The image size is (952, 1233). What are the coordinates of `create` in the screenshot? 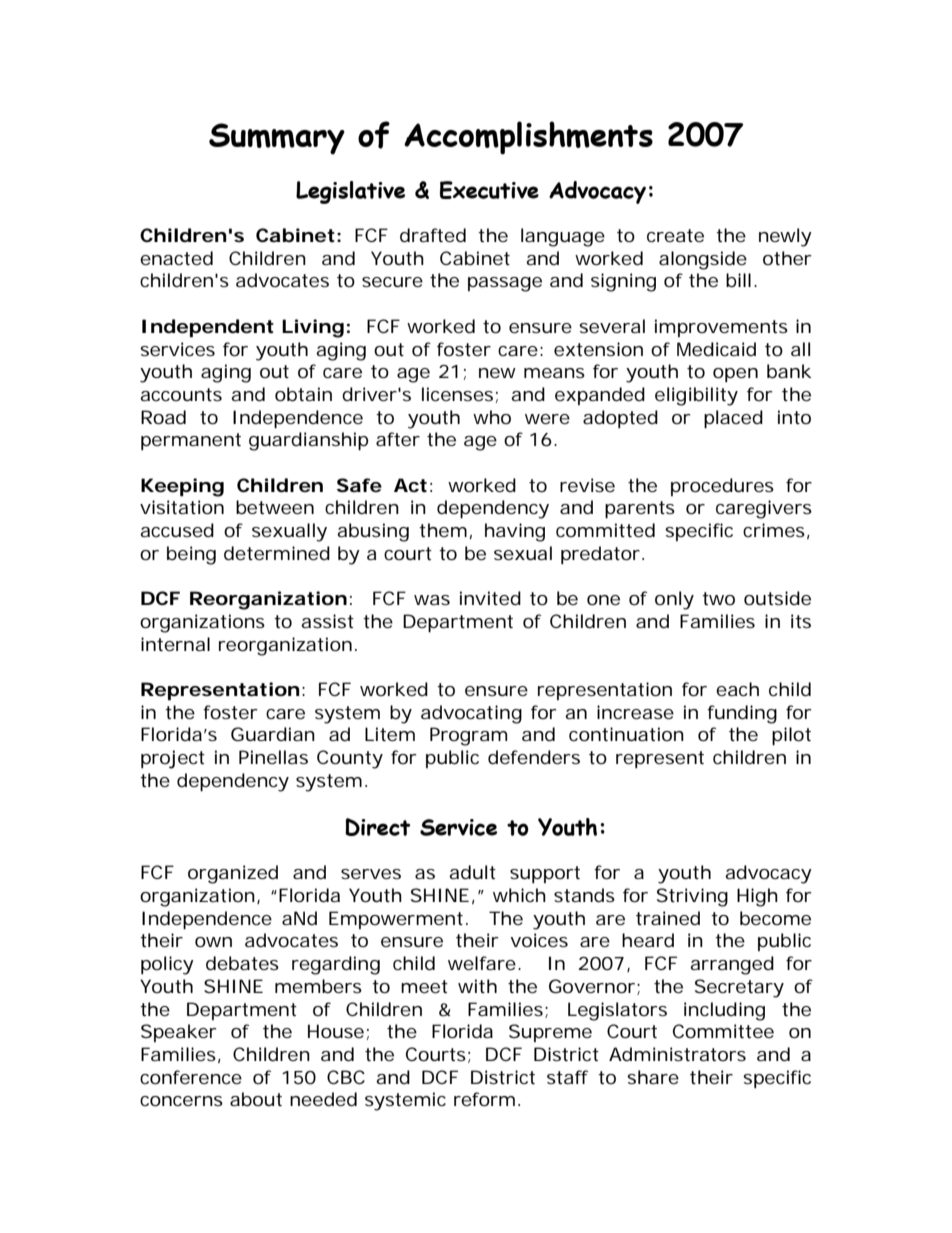 It's located at (675, 235).
